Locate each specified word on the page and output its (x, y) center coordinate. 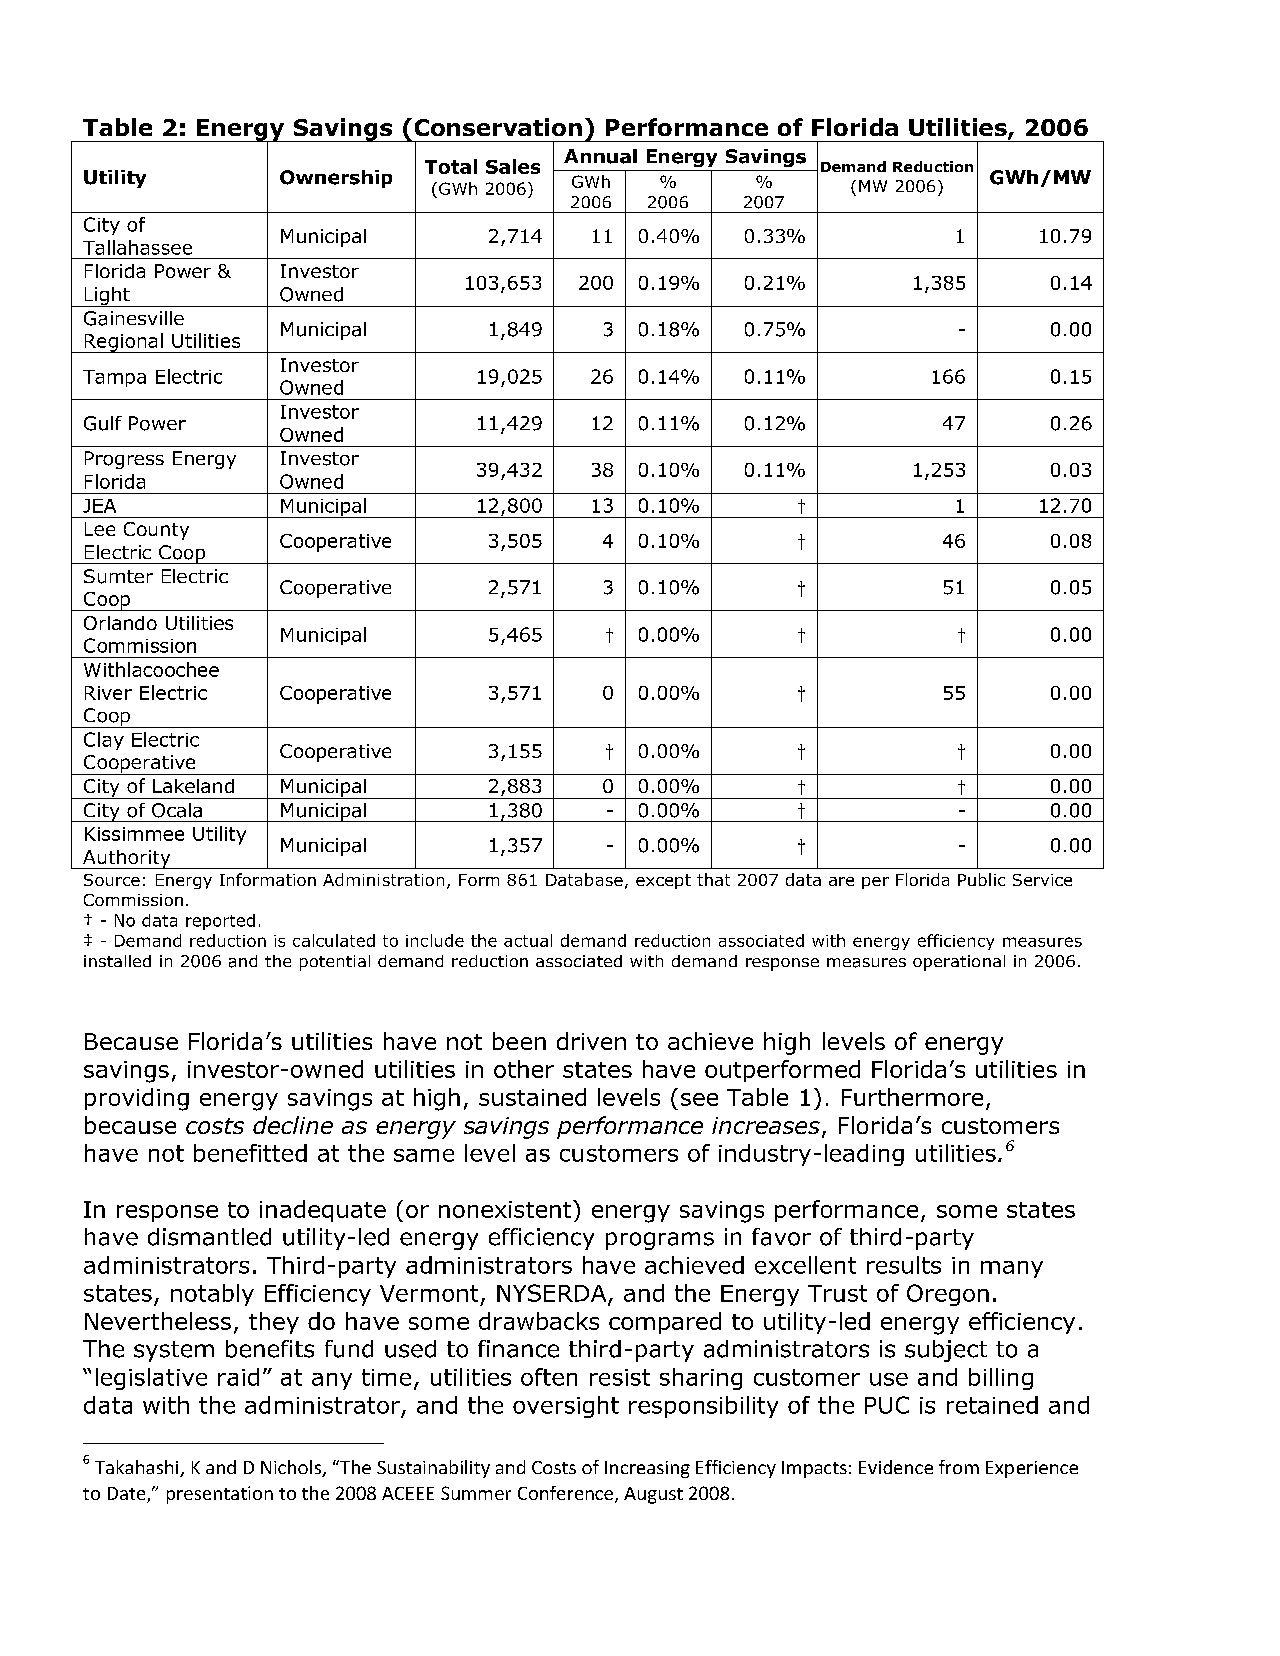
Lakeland (193, 786)
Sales (513, 166)
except (663, 881)
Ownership (336, 179)
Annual (600, 156)
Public (981, 879)
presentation (220, 1495)
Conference (565, 1493)
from (959, 1467)
